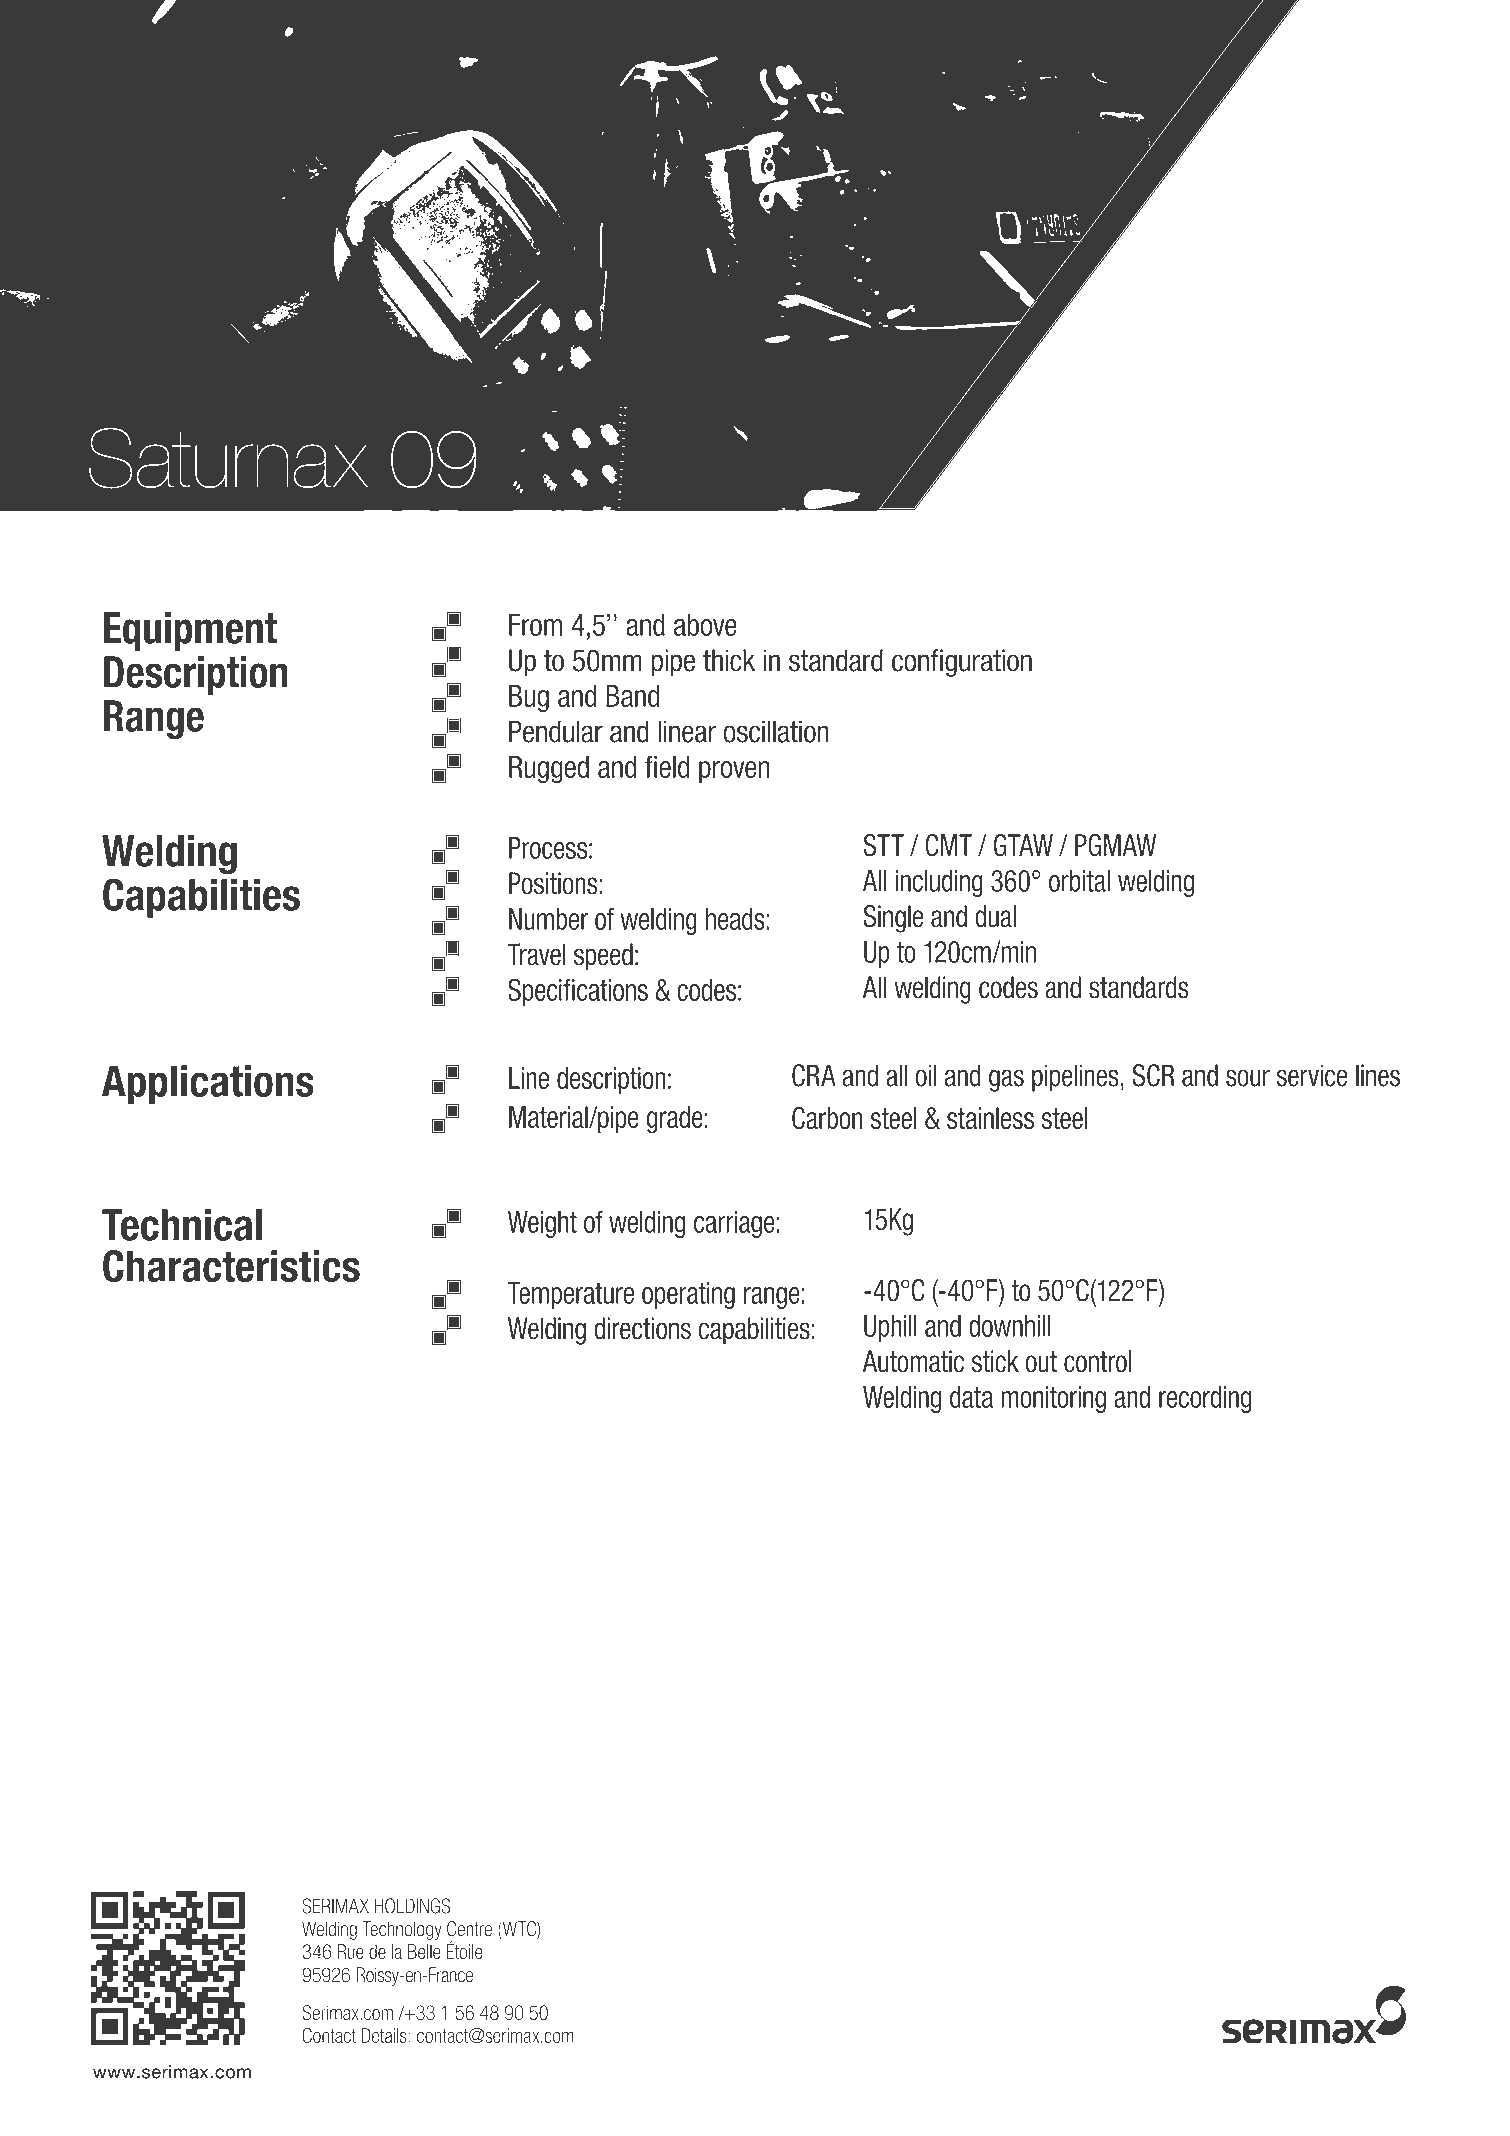 This screenshot has width=1510, height=2136. Describe the element at coordinates (1053, 1399) in the screenshot. I see `monitoring` at that location.
